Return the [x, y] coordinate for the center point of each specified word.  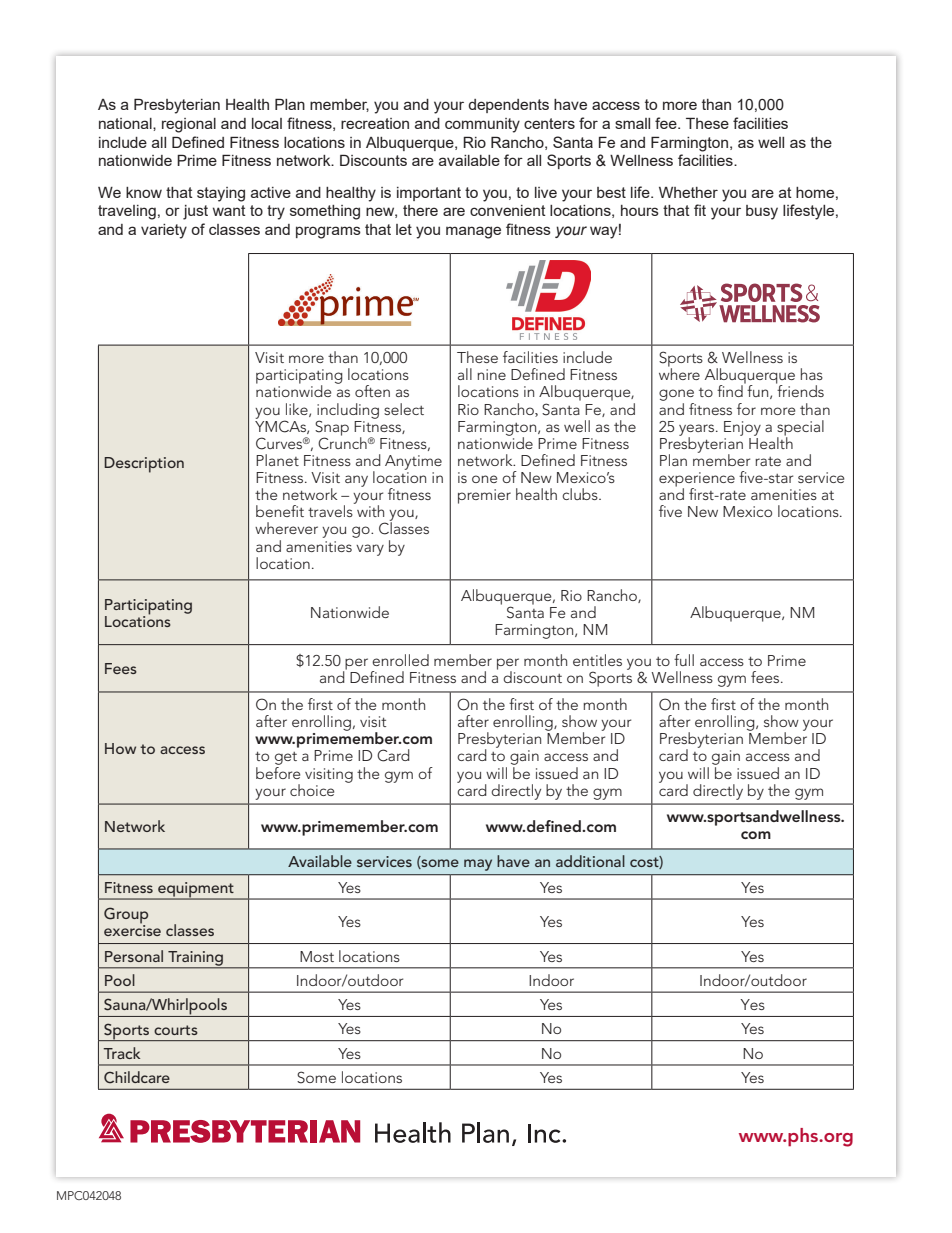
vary [370, 550]
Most [317, 956]
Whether [688, 192]
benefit [280, 511]
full [684, 660]
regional [189, 125]
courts [176, 1030]
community [482, 125]
